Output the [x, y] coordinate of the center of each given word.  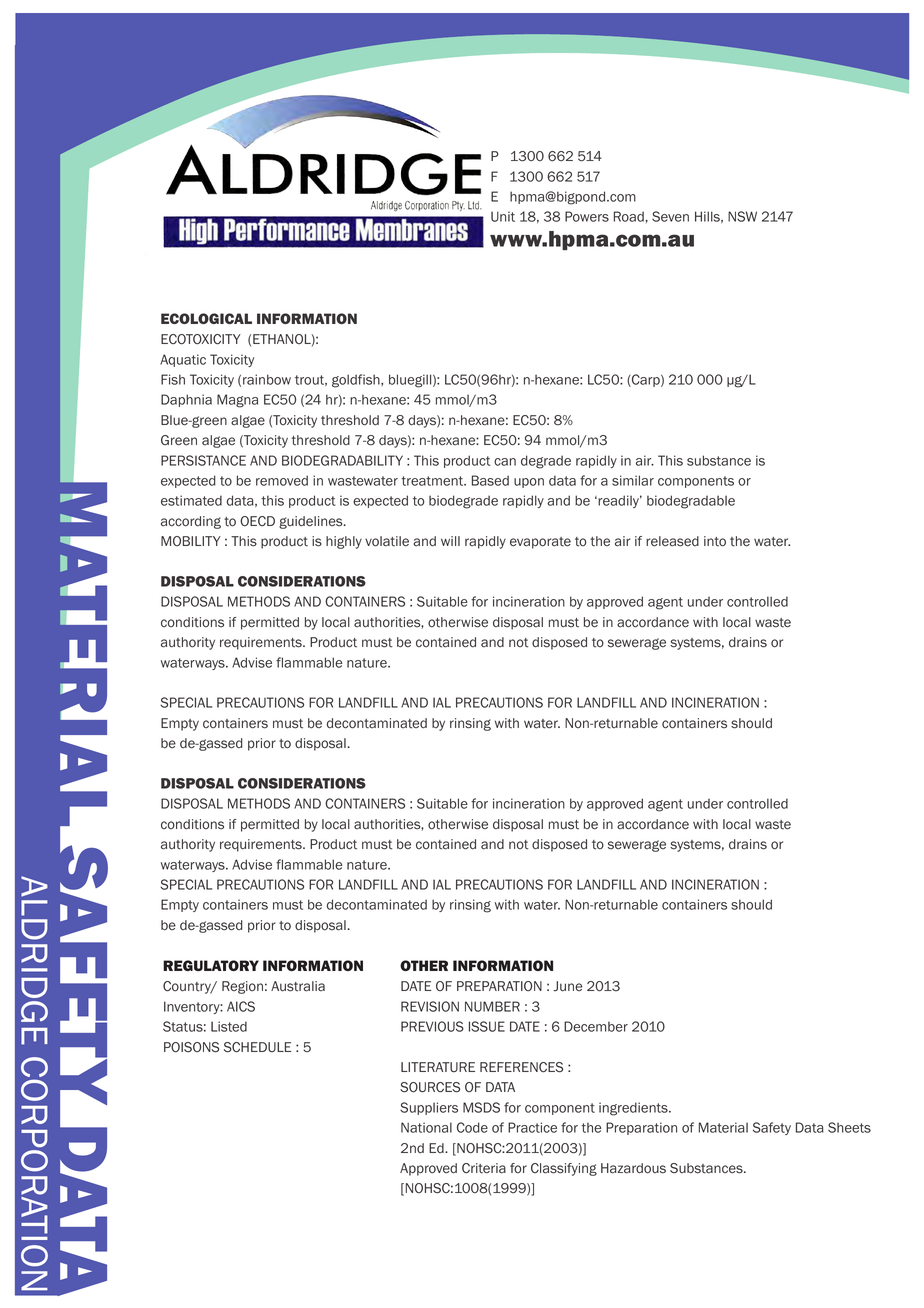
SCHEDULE [257, 1047]
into [715, 541]
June [567, 986]
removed [282, 480]
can [505, 462]
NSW [742, 216]
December [596, 1026]
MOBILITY [191, 541]
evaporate [540, 543]
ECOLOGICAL [206, 318]
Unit [503, 216]
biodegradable [691, 502]
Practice [532, 1127]
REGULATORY [211, 965]
